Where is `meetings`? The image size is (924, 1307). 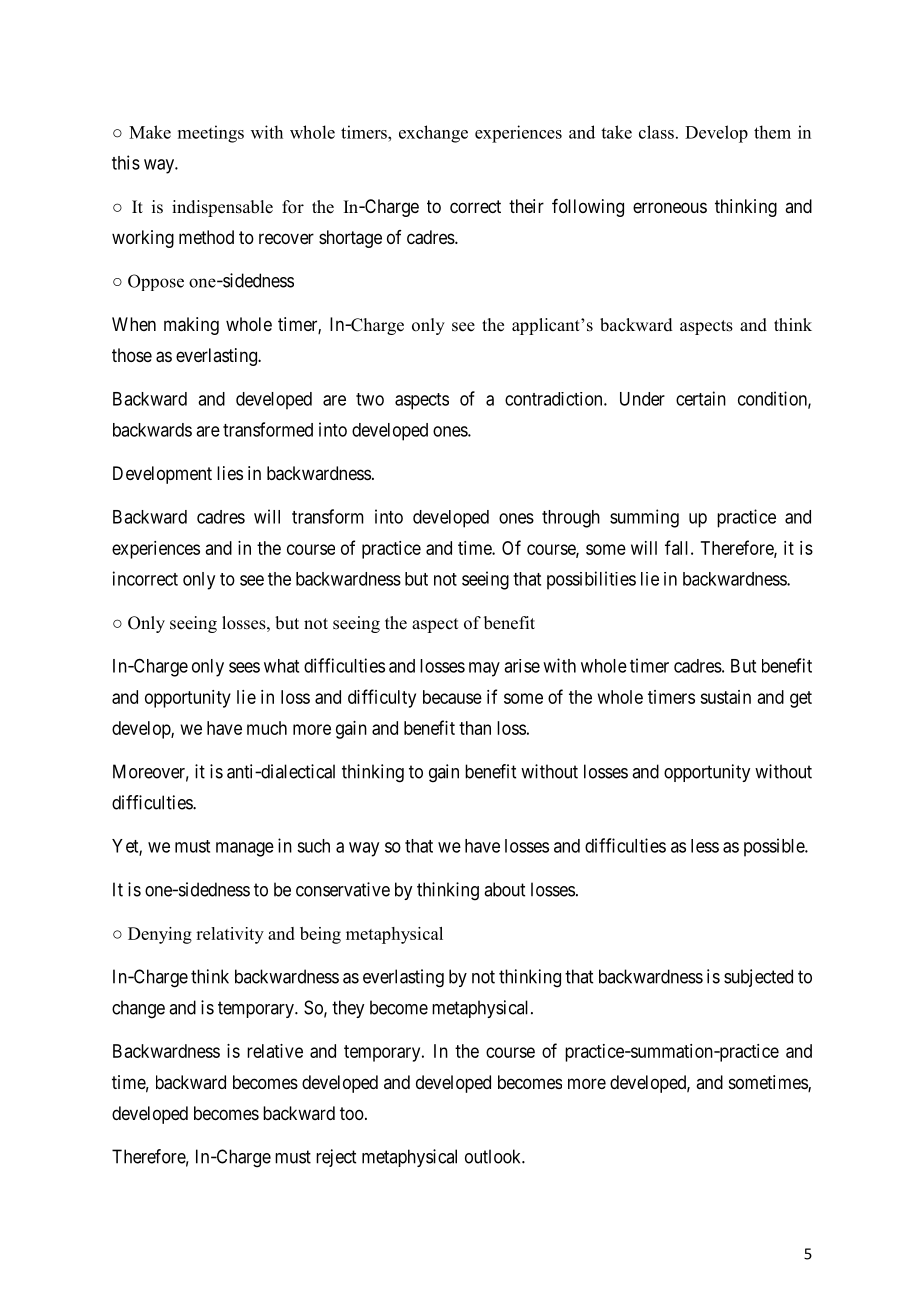
meetings is located at coordinates (211, 134).
